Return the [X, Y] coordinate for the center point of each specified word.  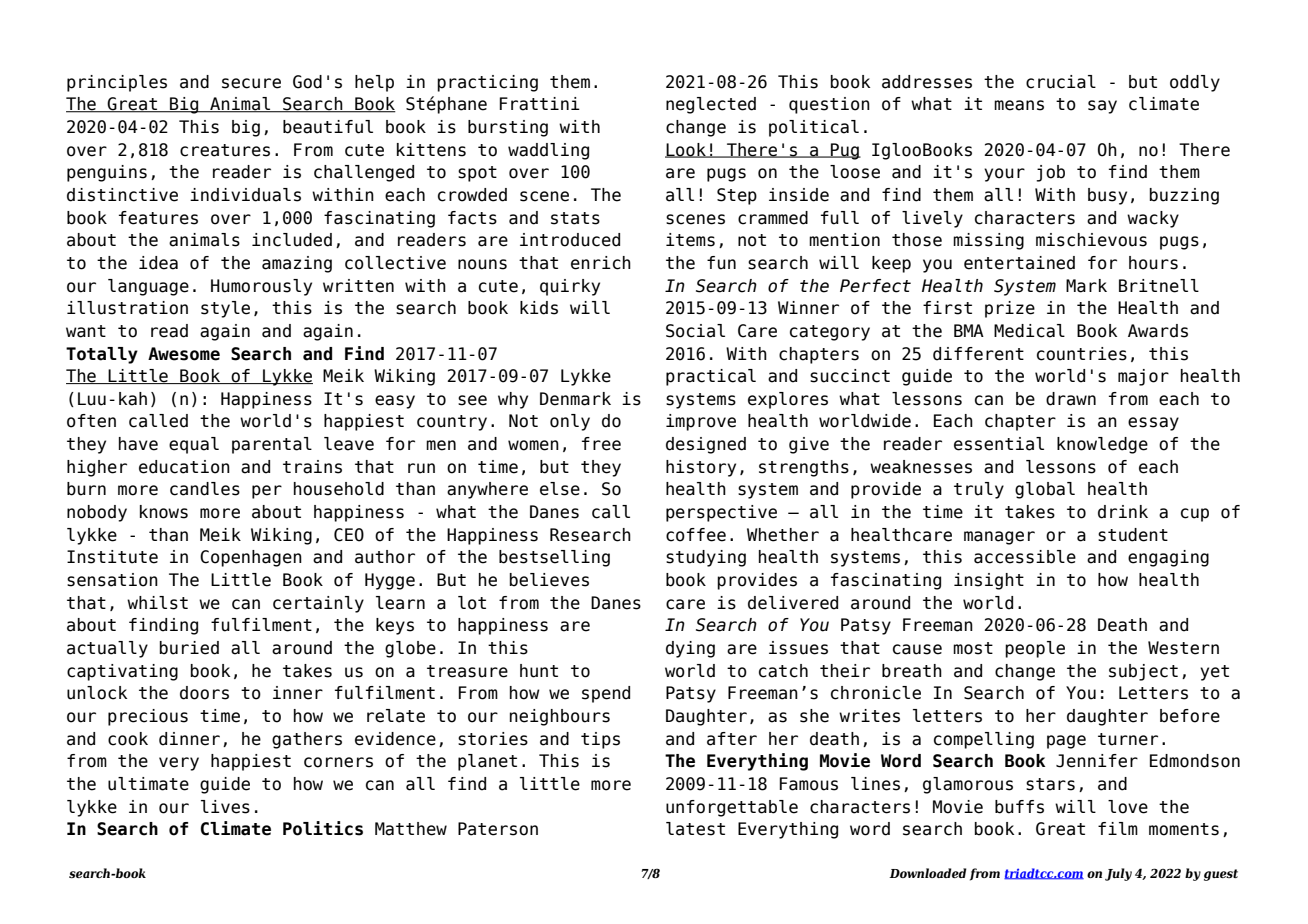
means [1019, 105]
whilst [157, 603]
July [1118, 874]
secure [251, 83]
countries [1082, 354]
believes [549, 580]
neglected [711, 105]
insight [989, 581]
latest [695, 829]
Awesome [184, 354]
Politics [323, 828]
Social [695, 331]
